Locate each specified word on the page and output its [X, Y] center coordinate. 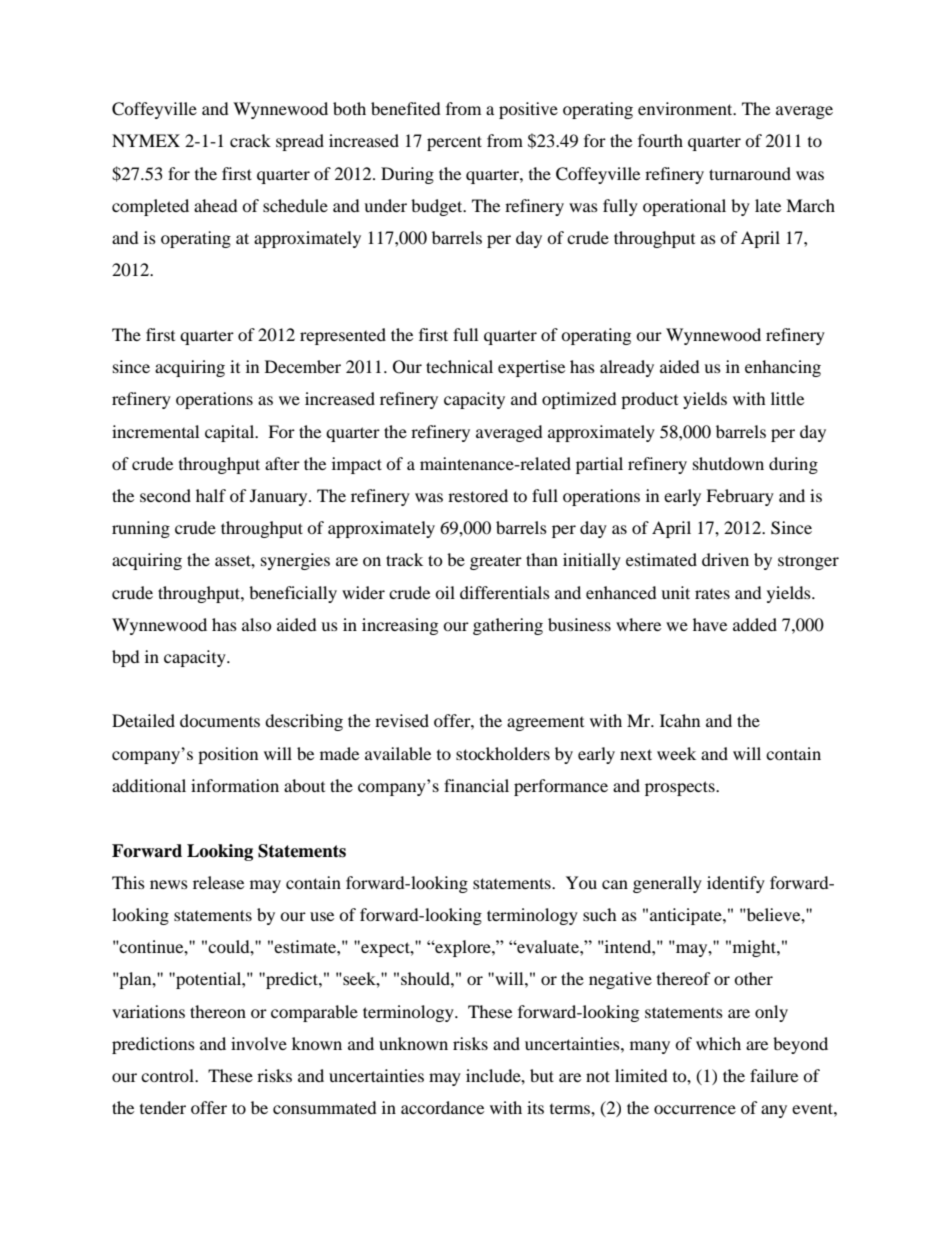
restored [478, 495]
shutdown [728, 463]
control [169, 1075]
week [676, 753]
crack [250, 140]
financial [476, 785]
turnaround [750, 173]
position [228, 755]
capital [231, 433]
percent [454, 143]
